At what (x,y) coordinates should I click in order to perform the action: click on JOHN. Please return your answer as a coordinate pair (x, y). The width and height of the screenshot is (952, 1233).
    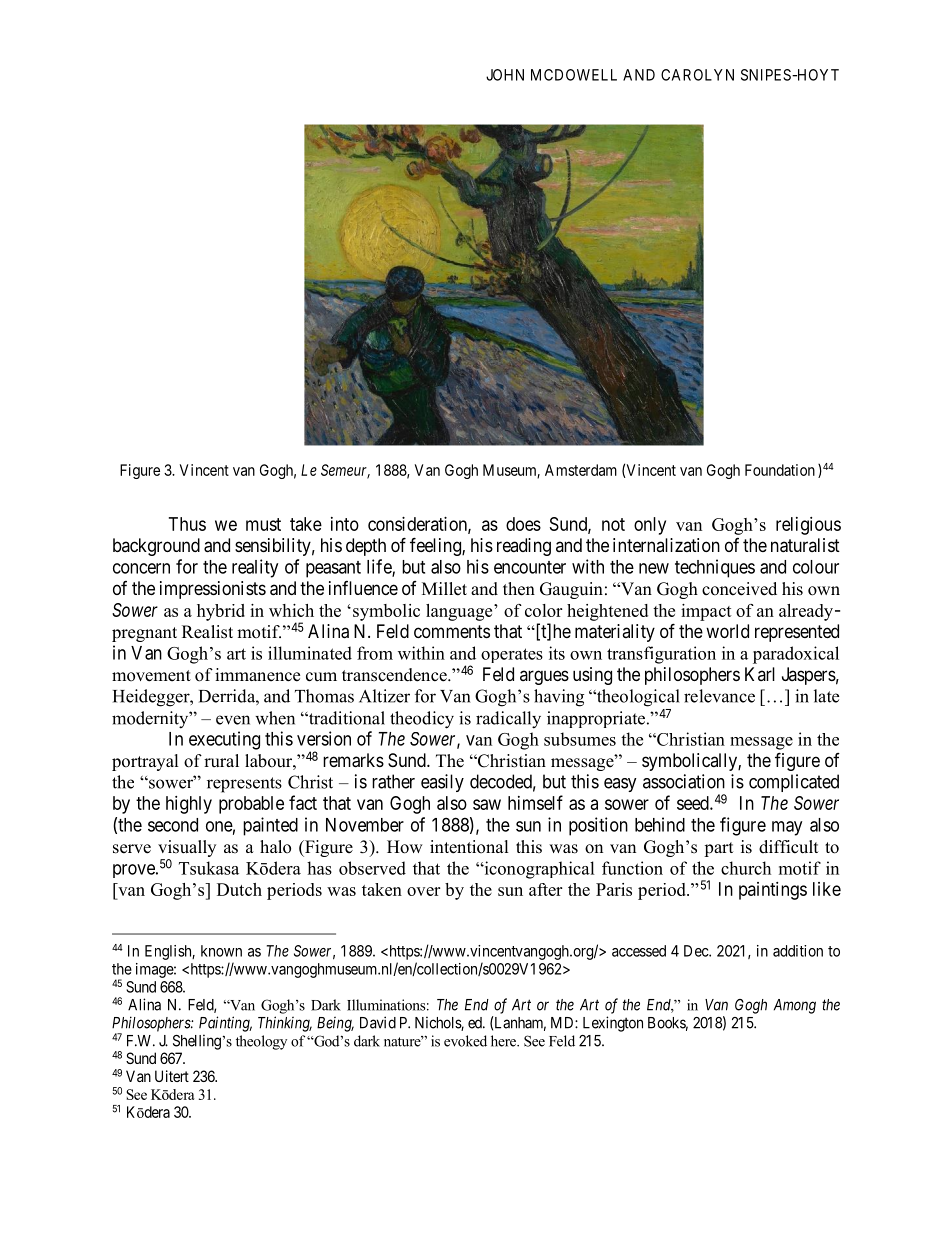
    Looking at the image, I should click on (505, 75).
